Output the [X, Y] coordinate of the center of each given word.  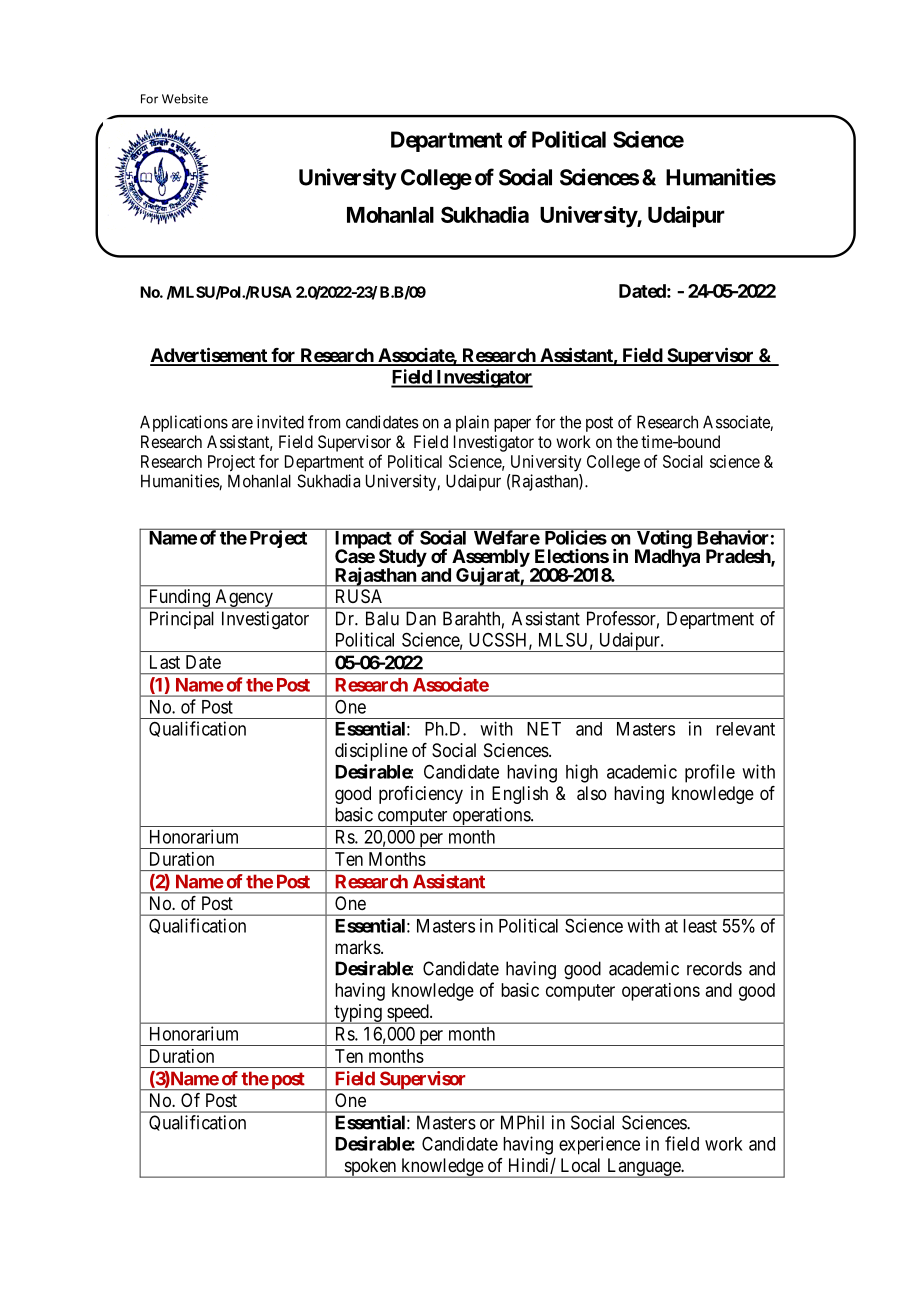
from [324, 422]
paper [512, 425]
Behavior [732, 537]
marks [358, 947]
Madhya [667, 557]
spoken [370, 1168]
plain [472, 423]
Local [580, 1165]
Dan [421, 618]
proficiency [421, 795]
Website [185, 98]
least [700, 926]
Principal [182, 620]
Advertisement [209, 356]
